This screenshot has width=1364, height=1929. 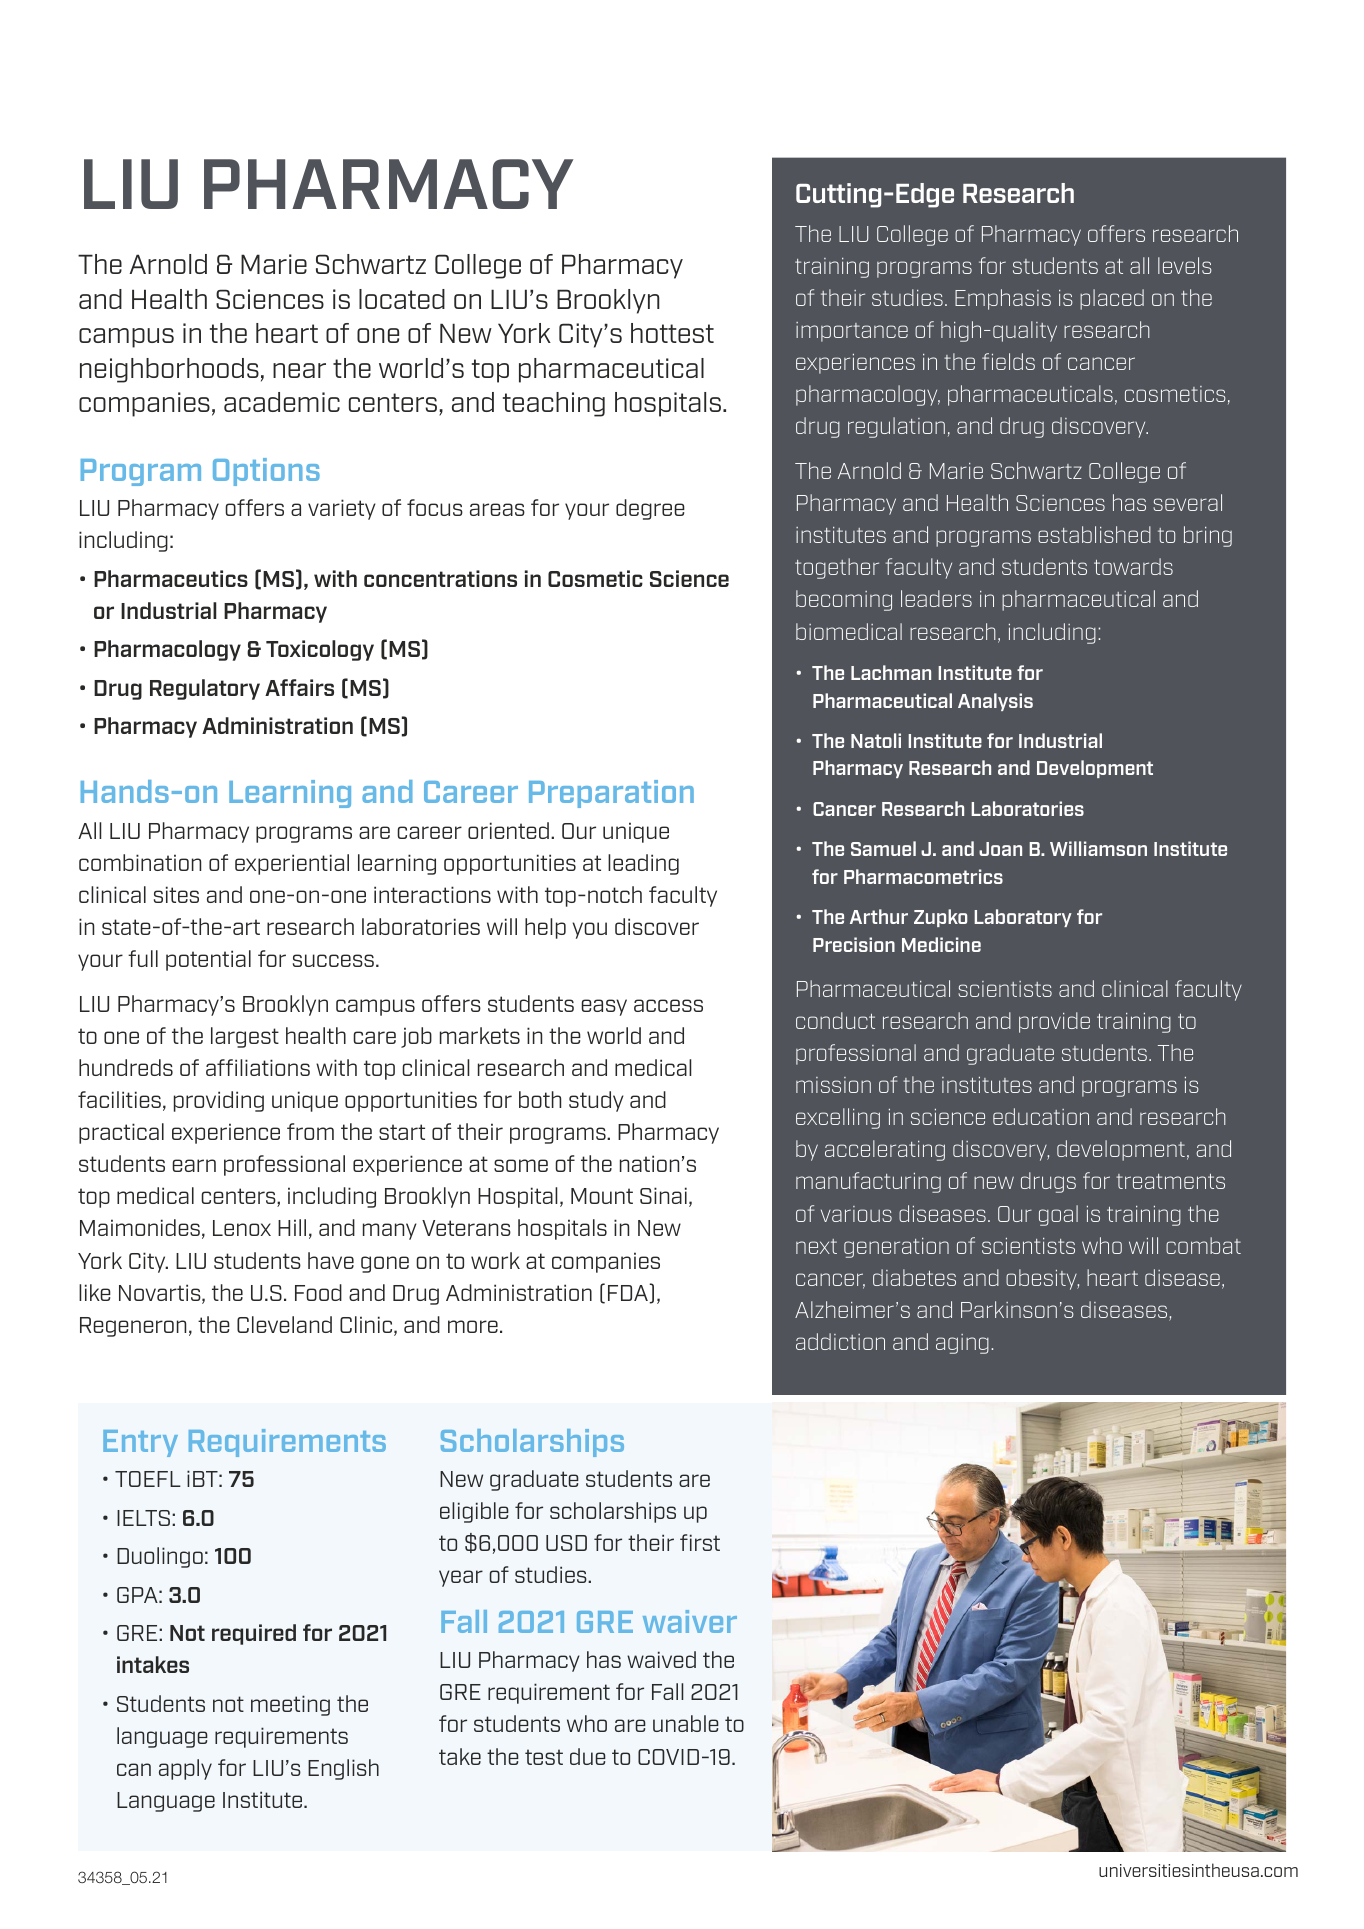 What do you see at coordinates (169, 370) in the screenshot?
I see `neighborhoods` at bounding box center [169, 370].
